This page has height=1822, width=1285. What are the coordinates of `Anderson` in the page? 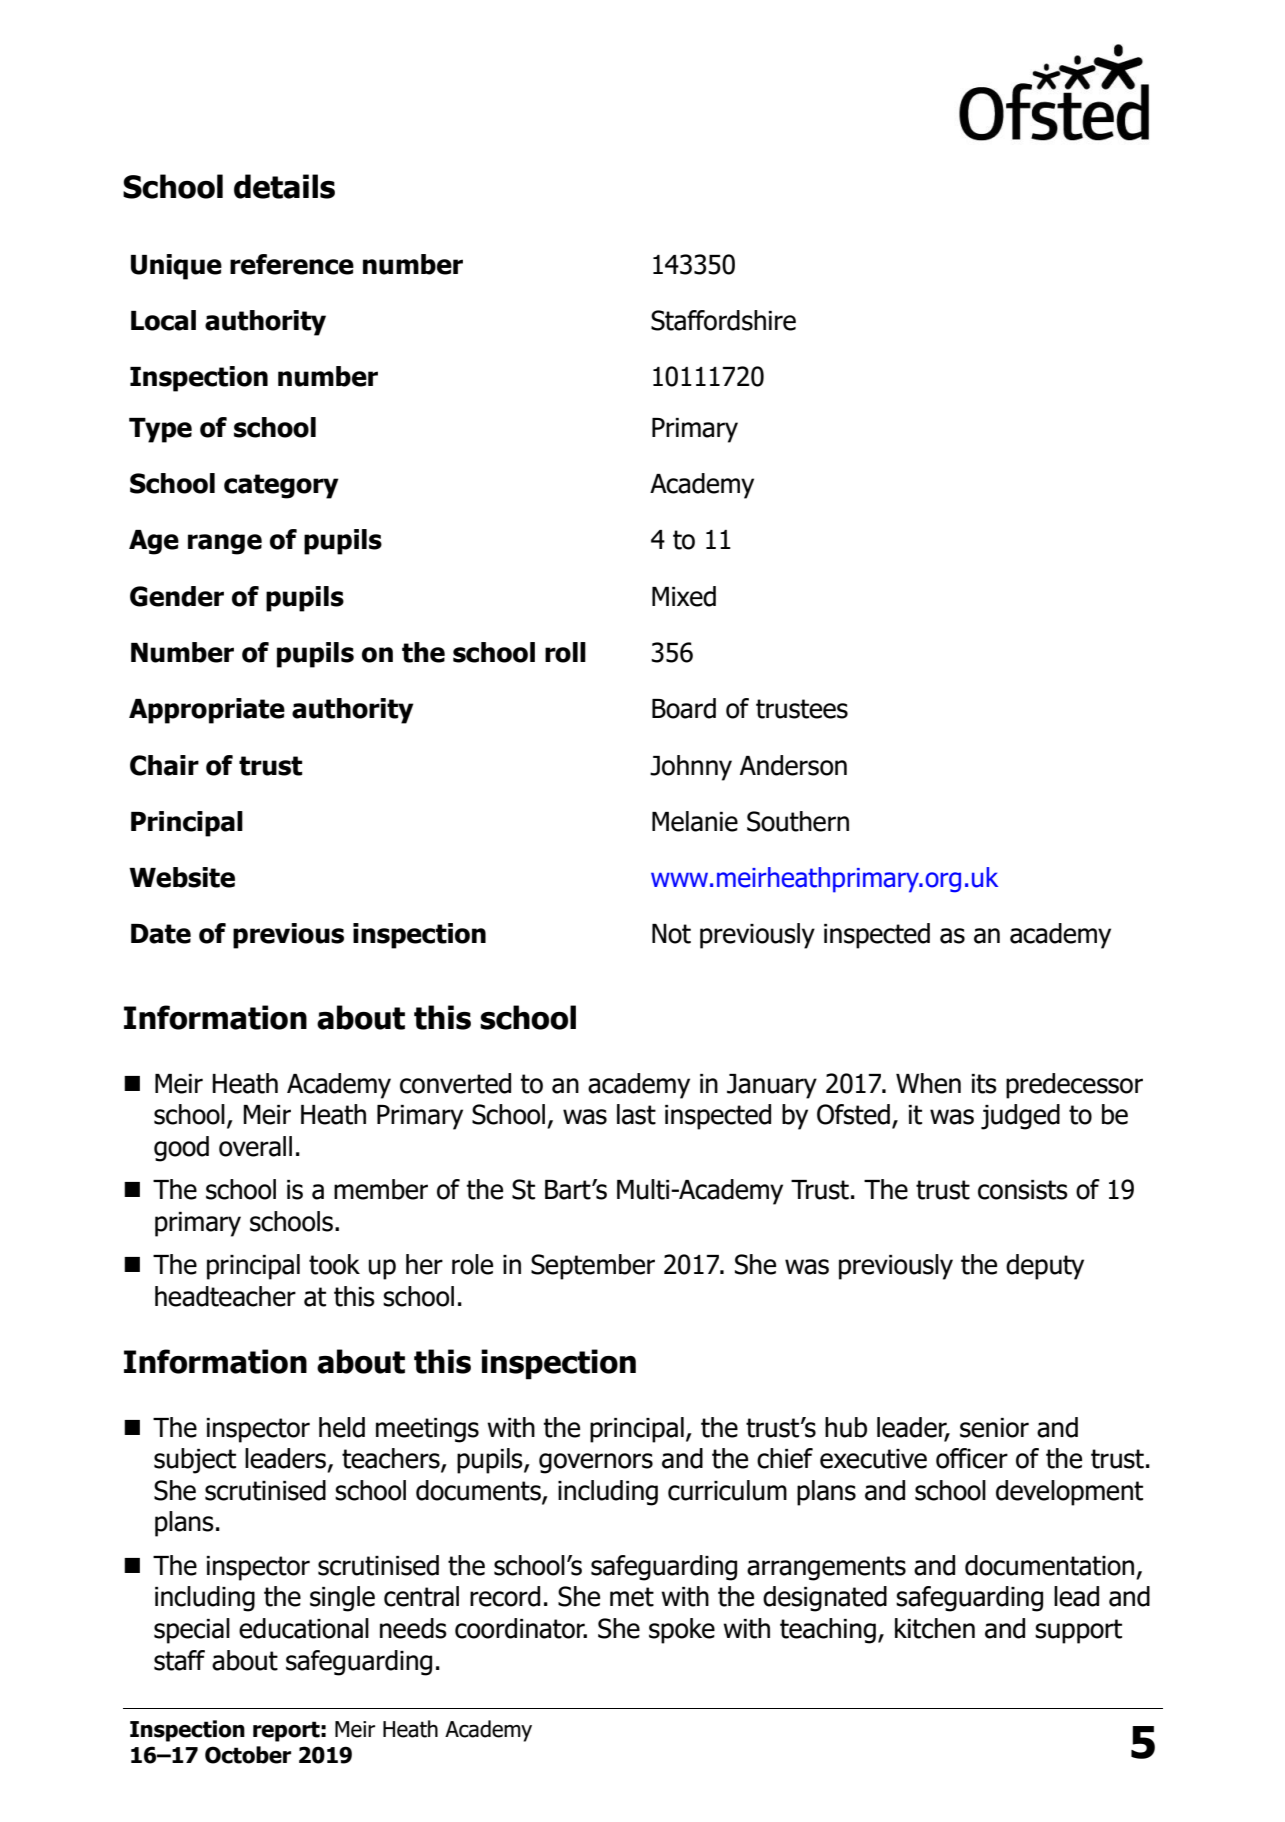 It's located at (793, 765).
